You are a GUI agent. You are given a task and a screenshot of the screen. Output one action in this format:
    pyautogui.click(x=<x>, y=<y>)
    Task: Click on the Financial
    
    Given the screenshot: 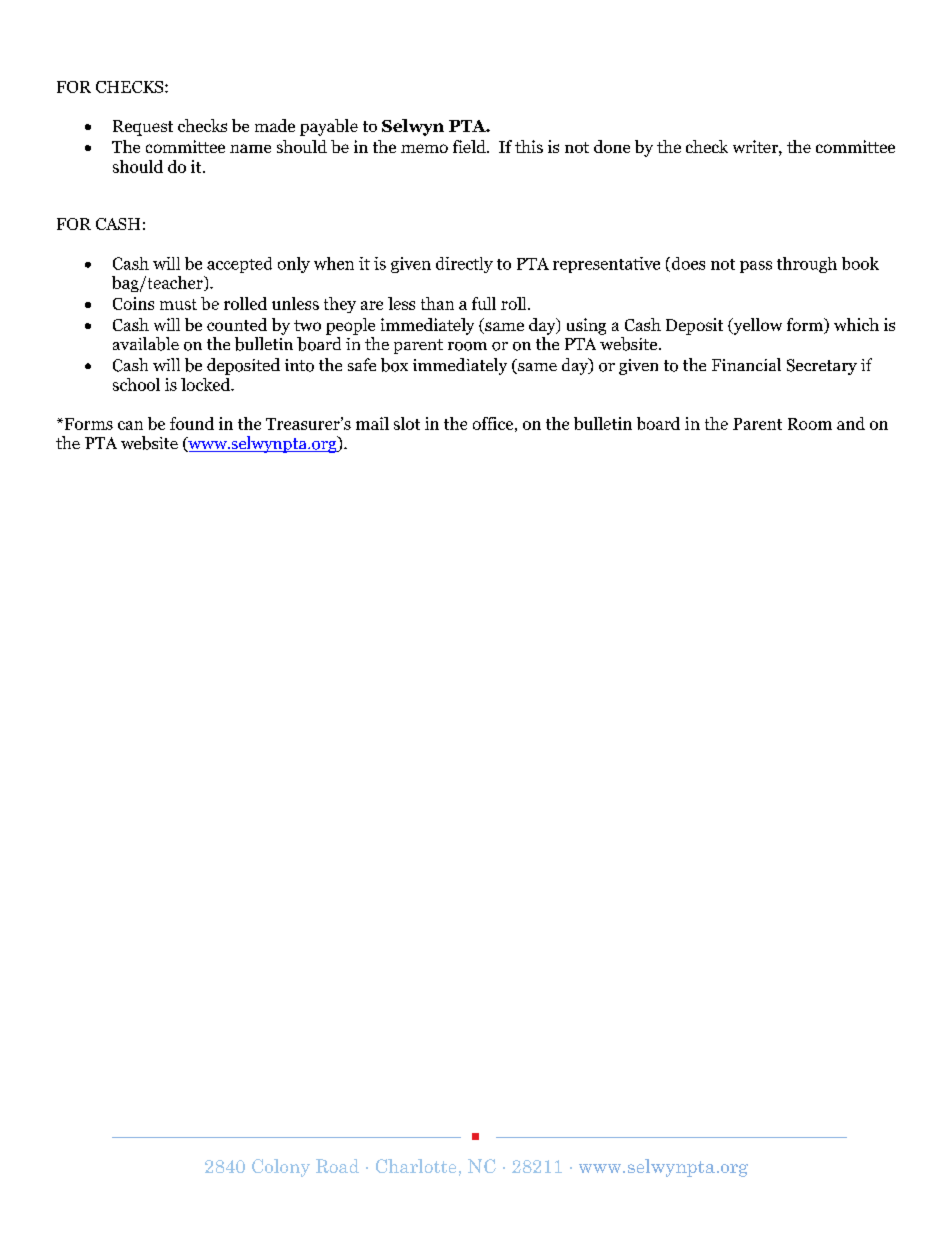 What is the action you would take?
    pyautogui.click(x=746, y=364)
